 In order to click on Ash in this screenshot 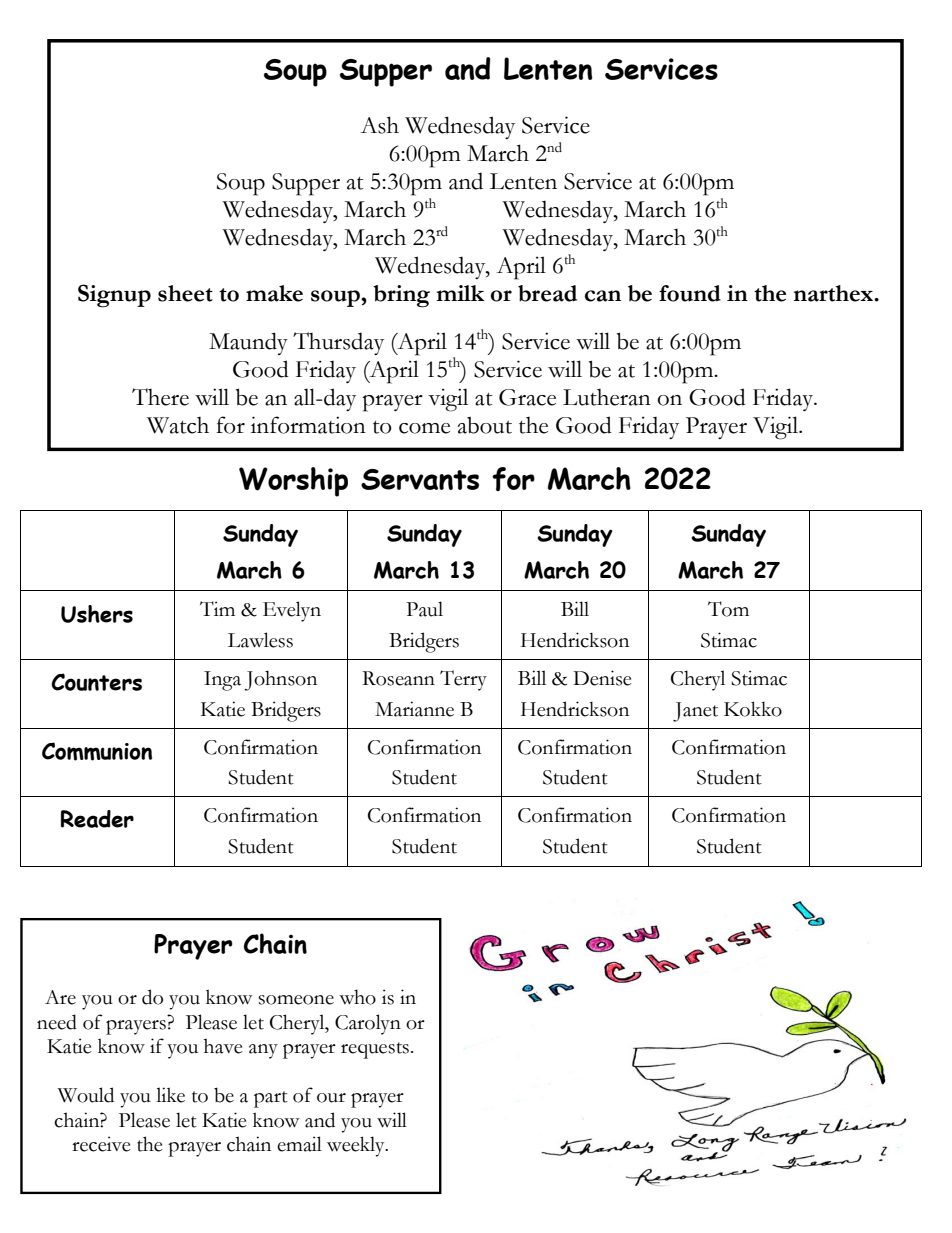, I will do `click(379, 125)`.
